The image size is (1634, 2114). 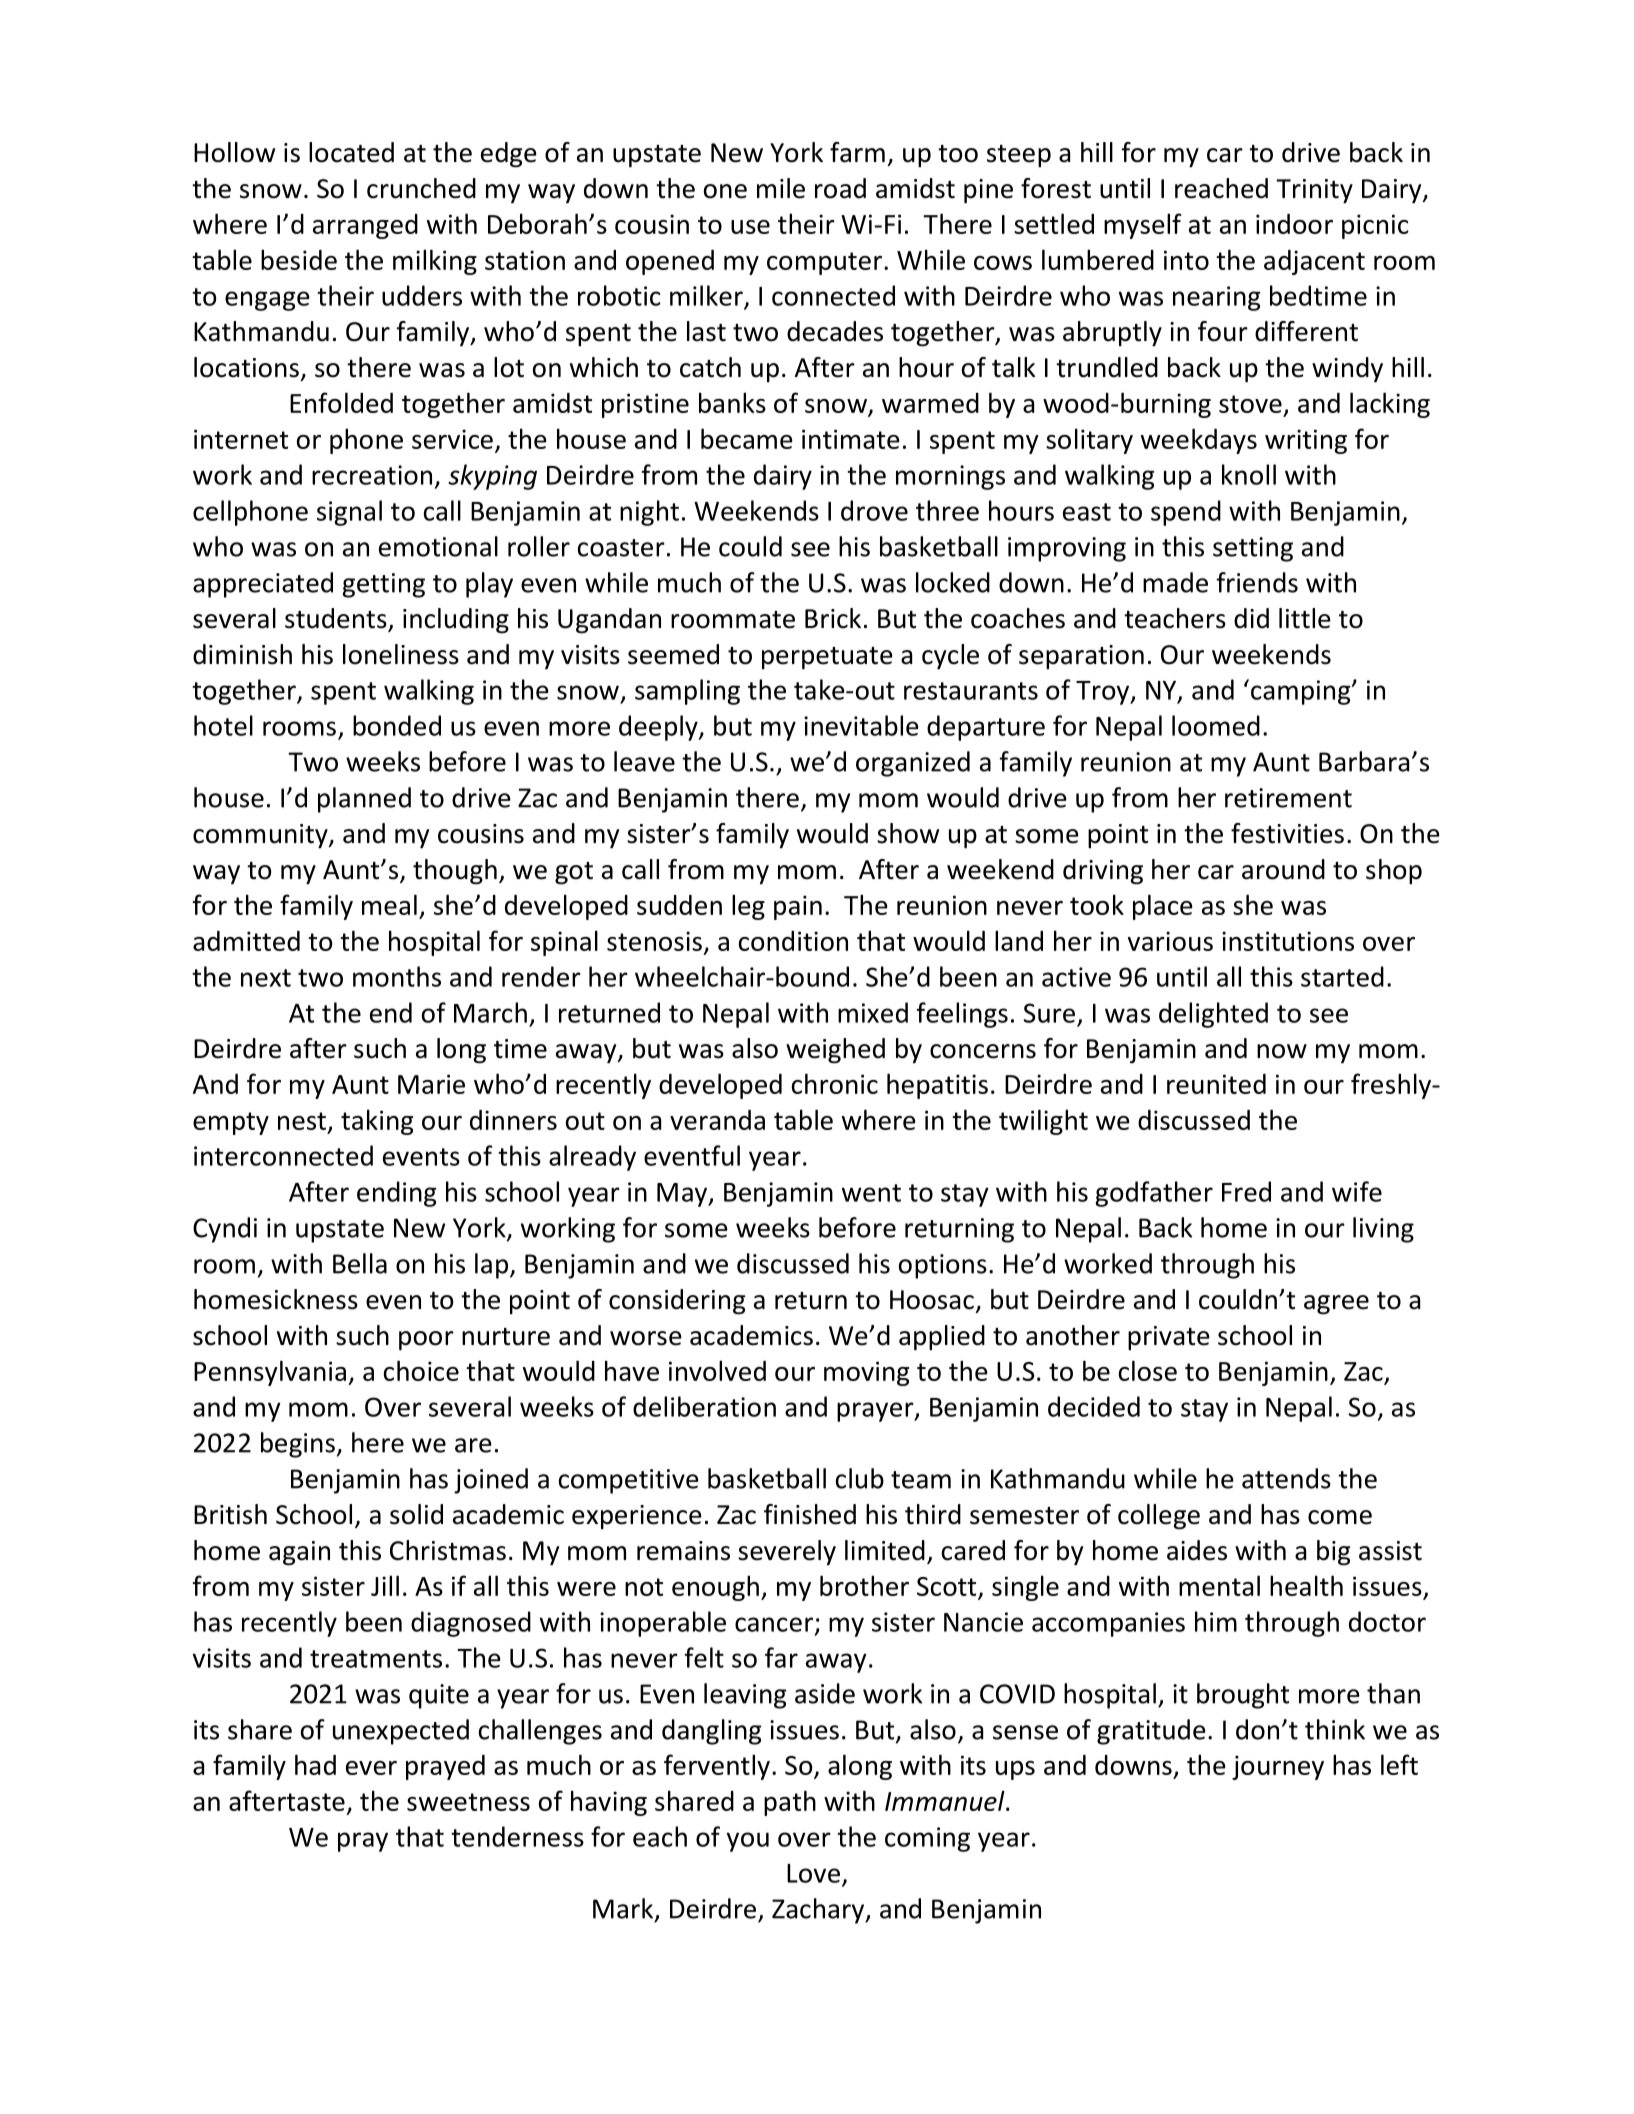 What do you see at coordinates (1294, 224) in the screenshot?
I see `indoor` at bounding box center [1294, 224].
